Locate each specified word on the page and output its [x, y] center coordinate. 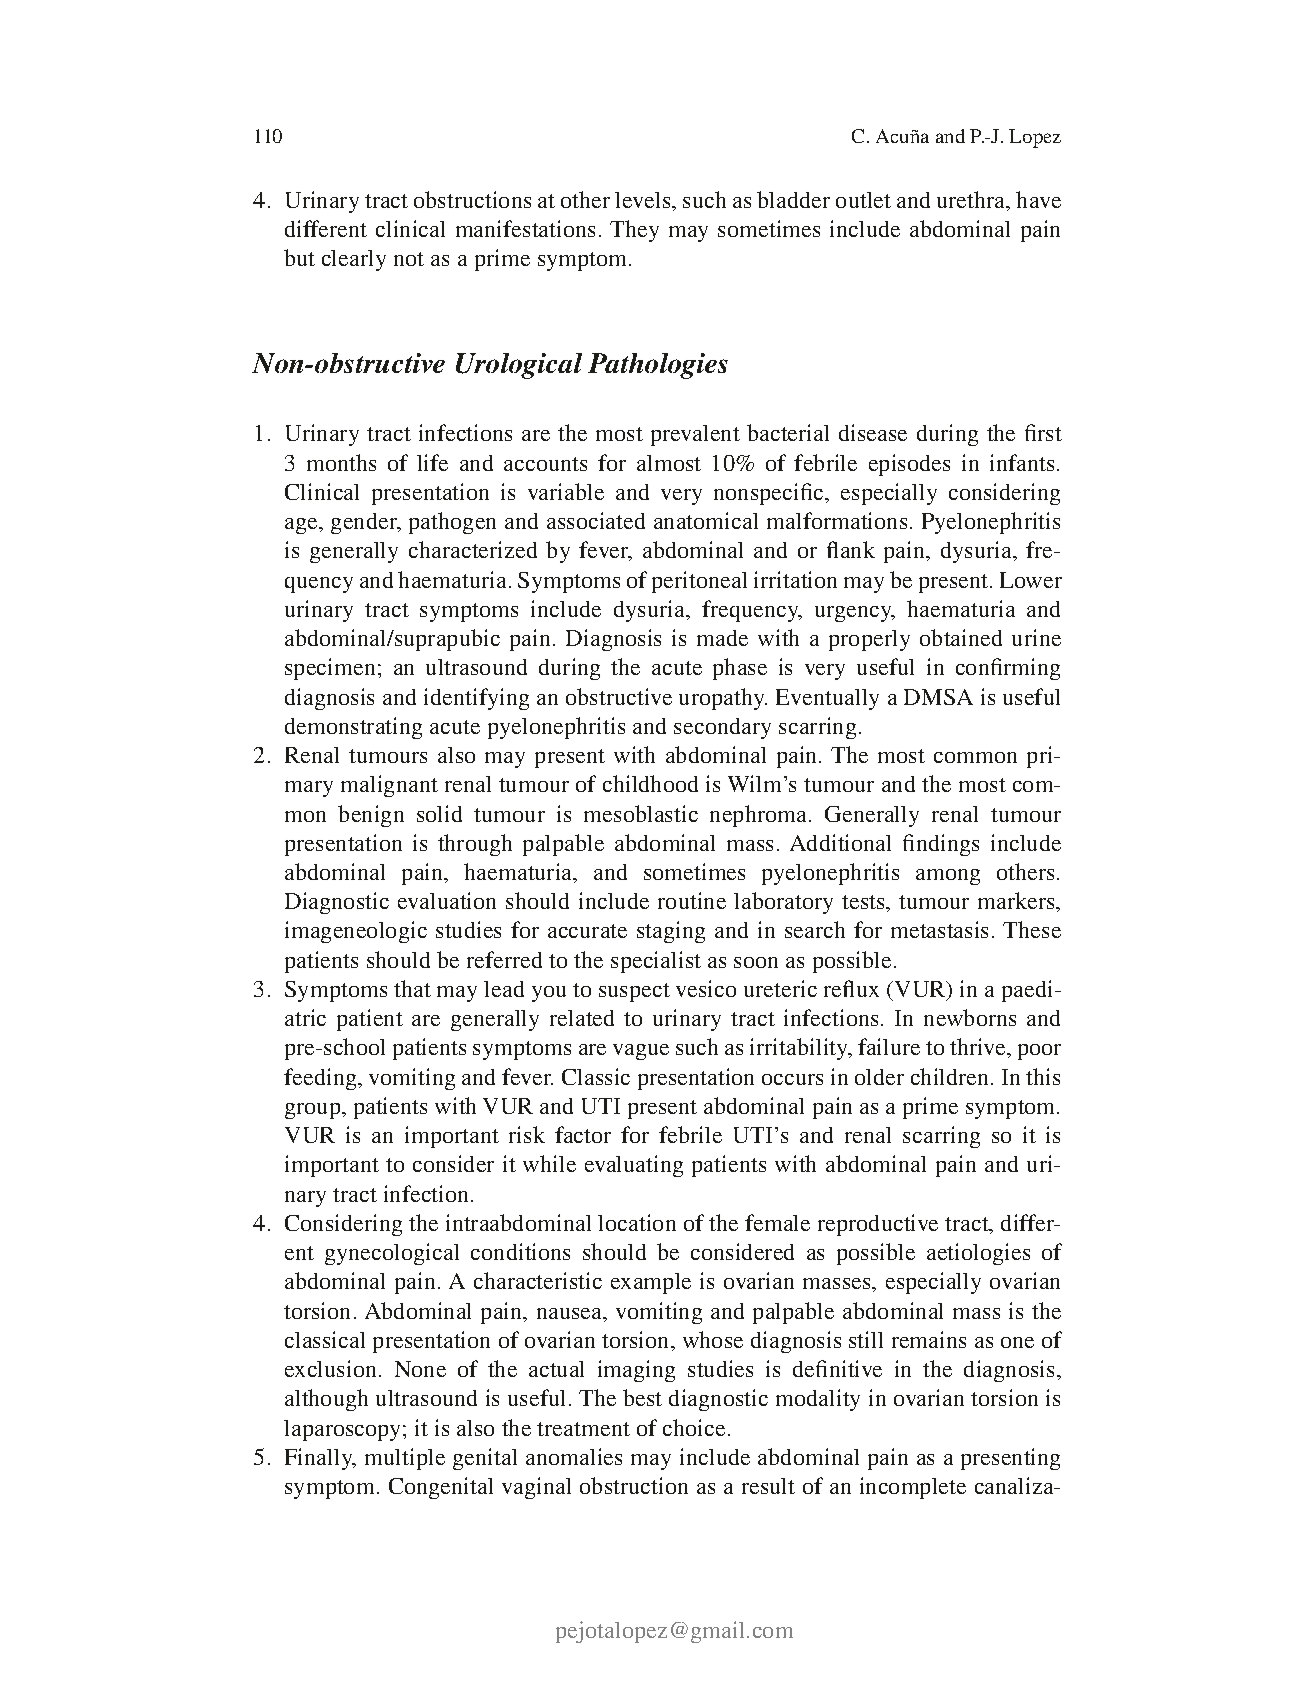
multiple [405, 1459]
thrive [979, 1046]
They [634, 231]
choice [694, 1427]
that [412, 988]
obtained [961, 637]
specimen [332, 669]
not [409, 259]
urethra [972, 201]
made [722, 638]
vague [641, 1052]
